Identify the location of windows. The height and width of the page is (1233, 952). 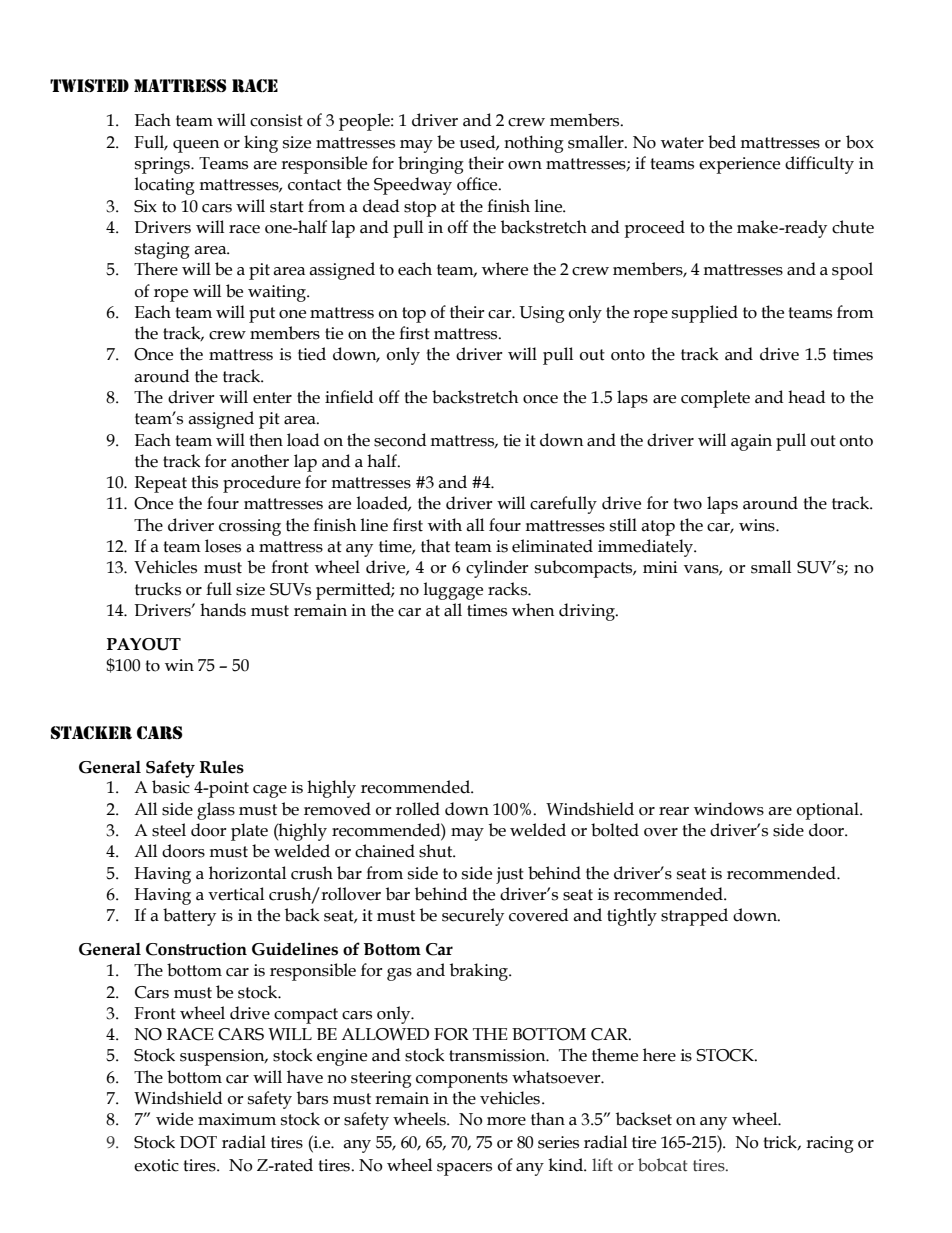
(729, 809).
